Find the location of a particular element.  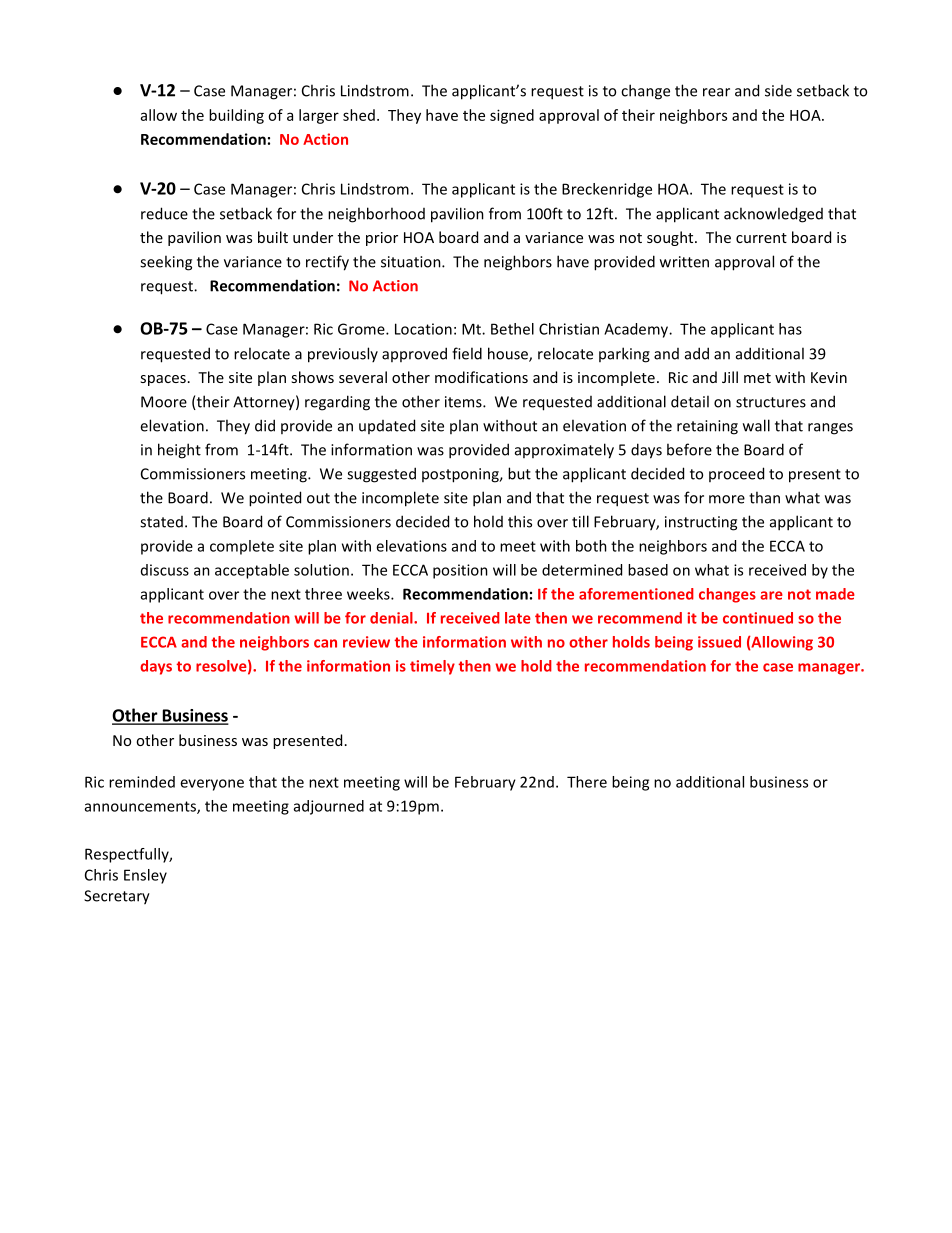

There is located at coordinates (587, 782).
